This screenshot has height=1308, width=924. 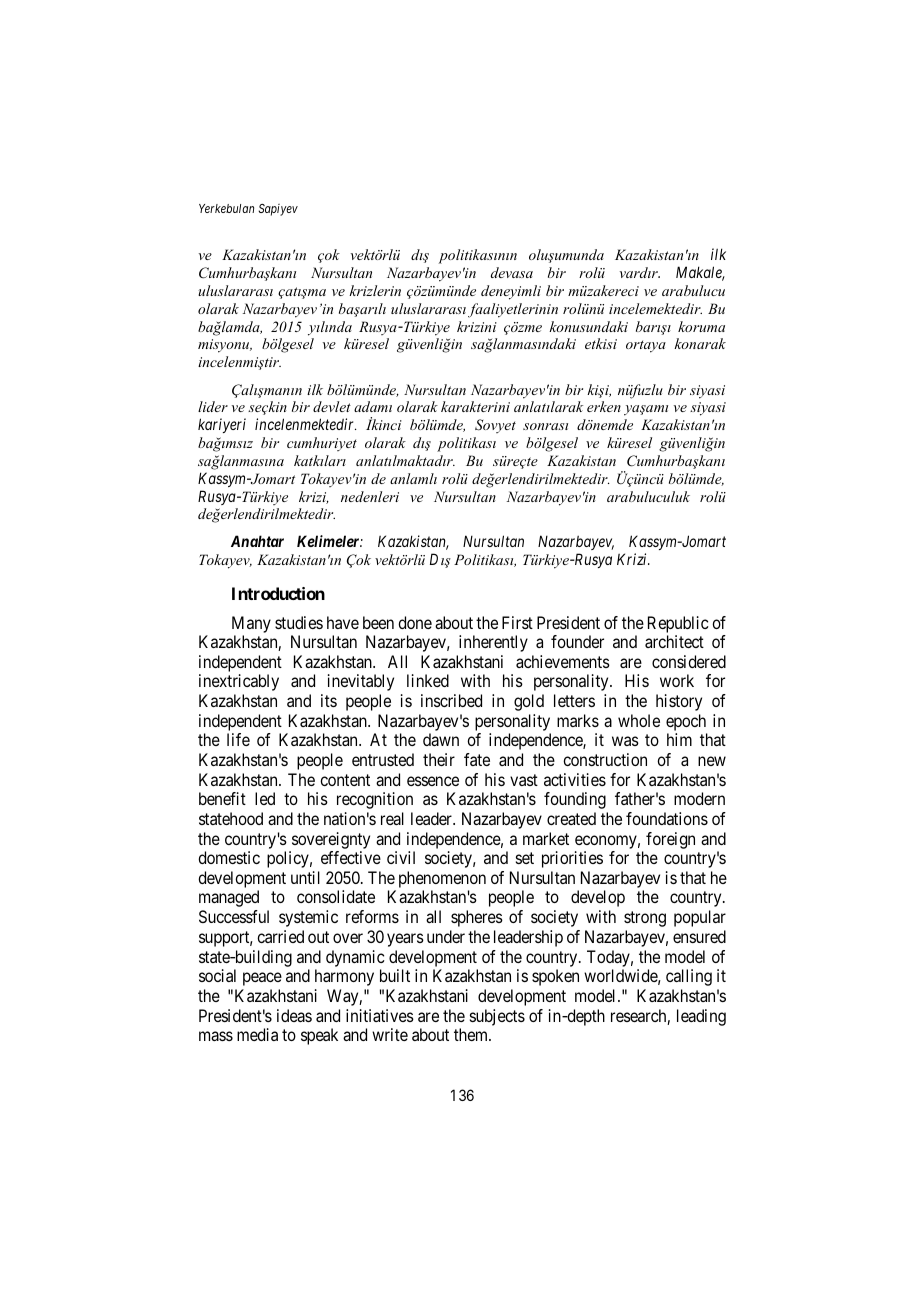 What do you see at coordinates (472, 1034) in the screenshot?
I see `them` at bounding box center [472, 1034].
